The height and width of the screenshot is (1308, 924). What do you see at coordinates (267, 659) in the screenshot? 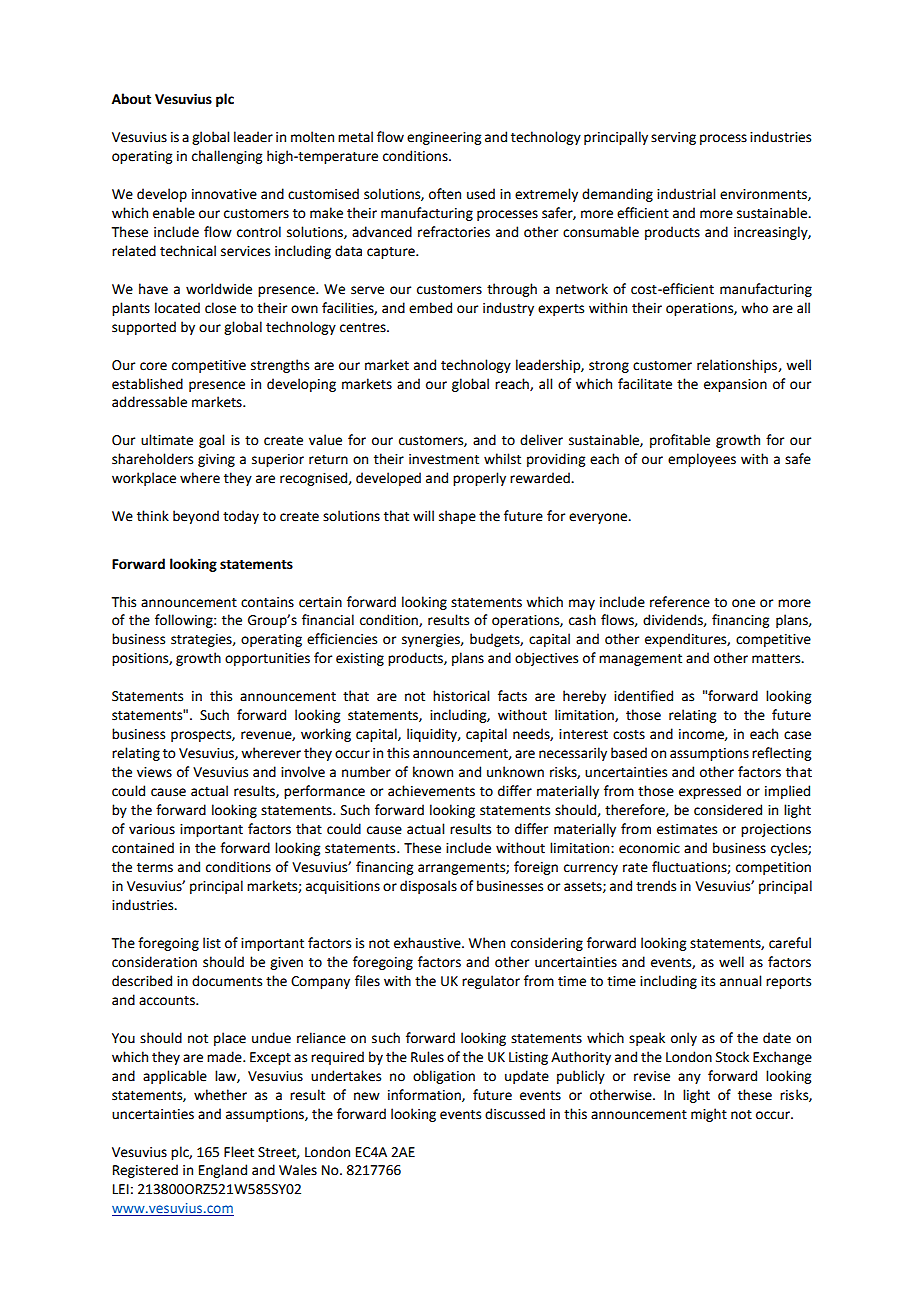
I see `opportunities` at bounding box center [267, 659].
